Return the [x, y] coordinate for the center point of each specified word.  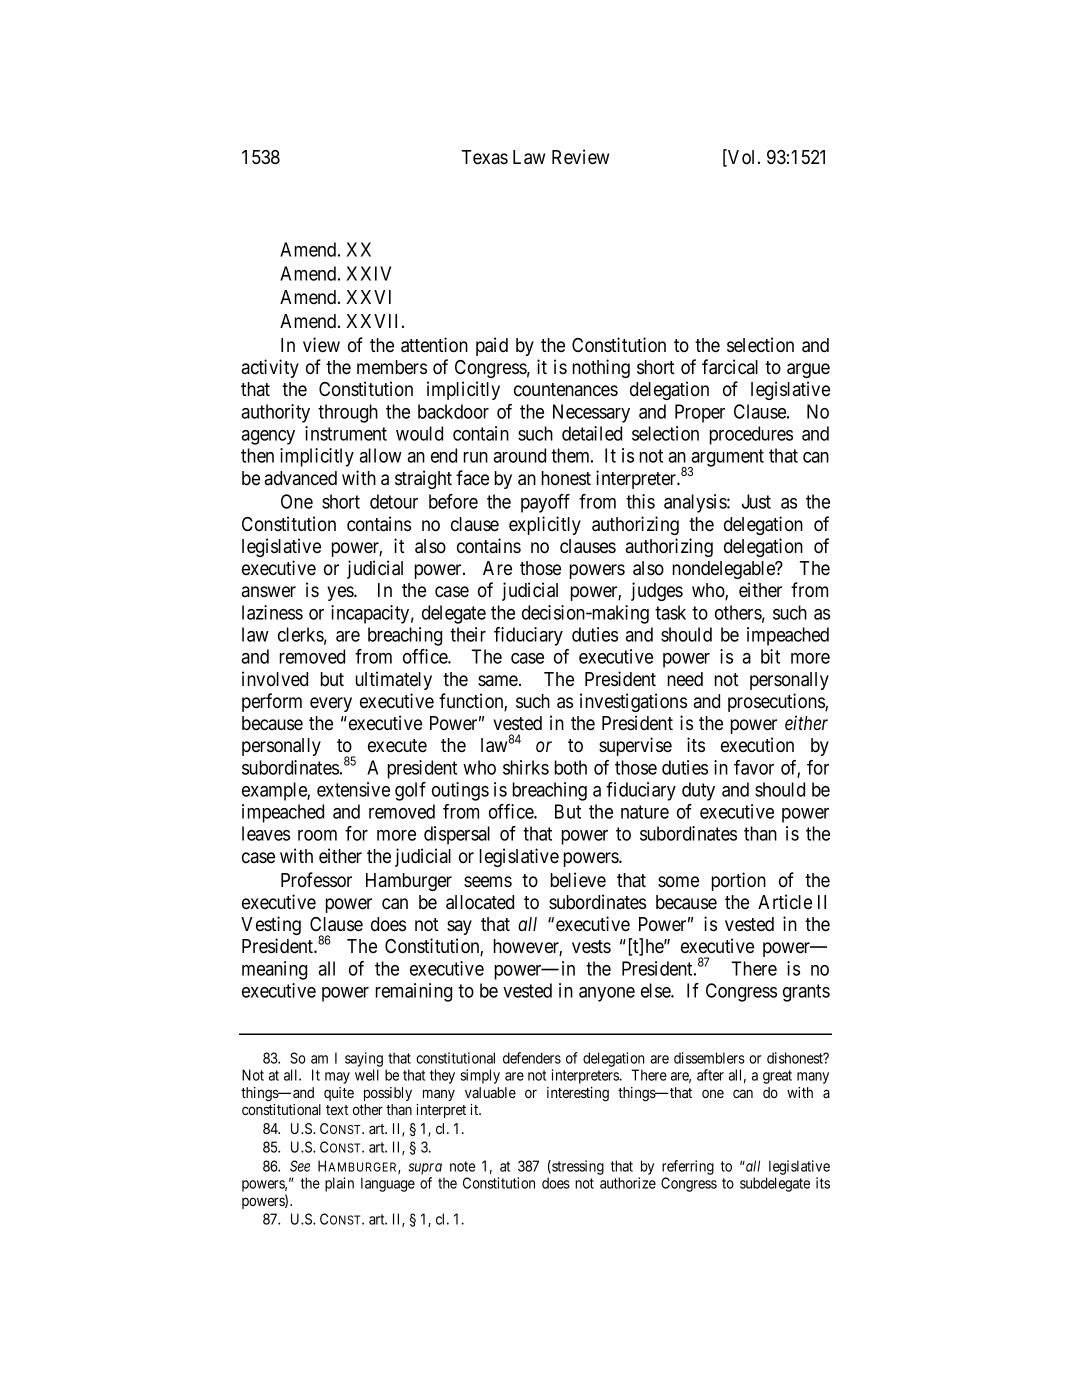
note [462, 1166]
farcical [730, 367]
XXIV [369, 273]
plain [339, 1184]
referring [688, 1169]
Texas [485, 157]
